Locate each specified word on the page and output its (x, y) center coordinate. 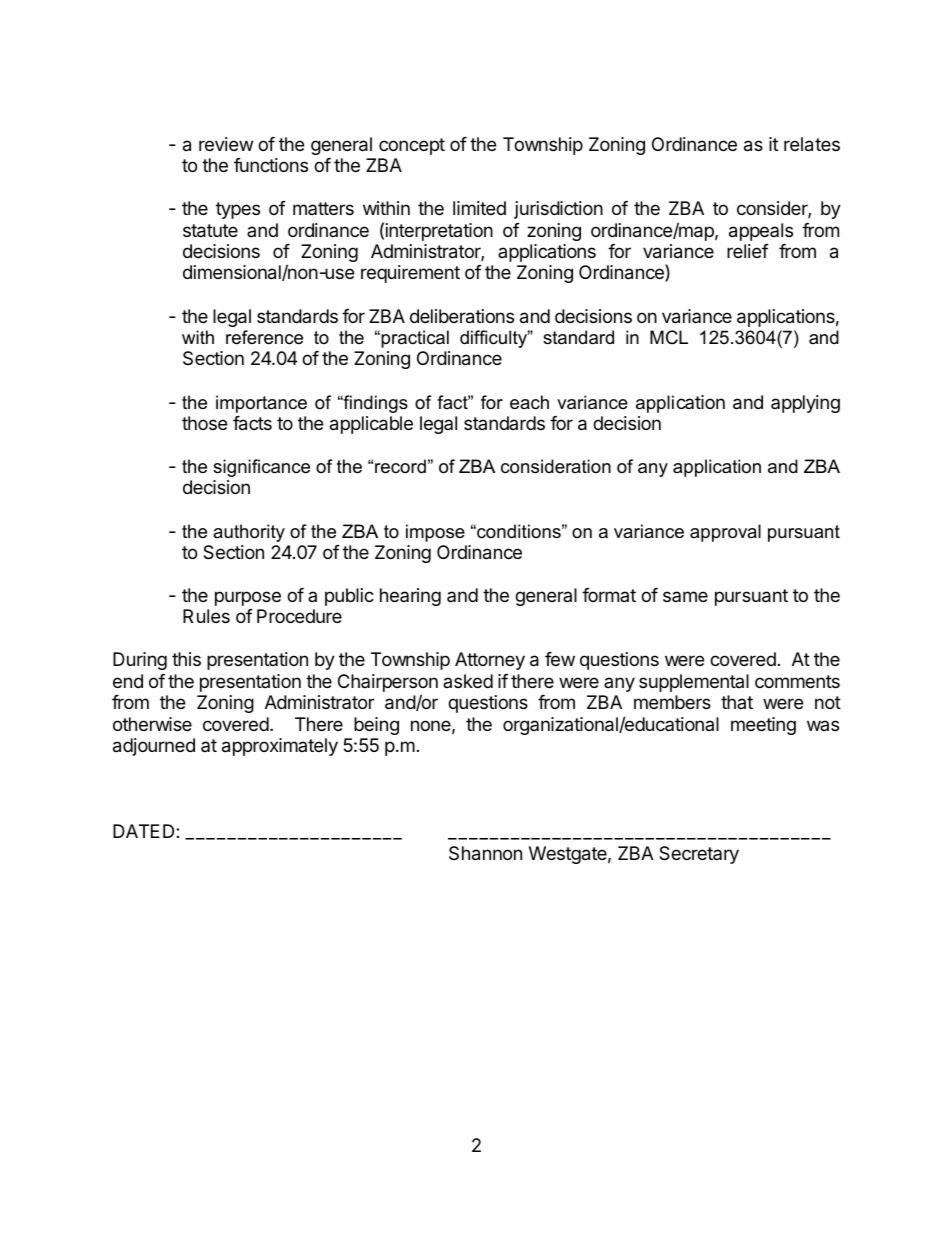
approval (725, 533)
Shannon (485, 853)
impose (435, 533)
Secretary (699, 855)
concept (412, 146)
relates (812, 144)
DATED (145, 831)
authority (249, 533)
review (226, 144)
